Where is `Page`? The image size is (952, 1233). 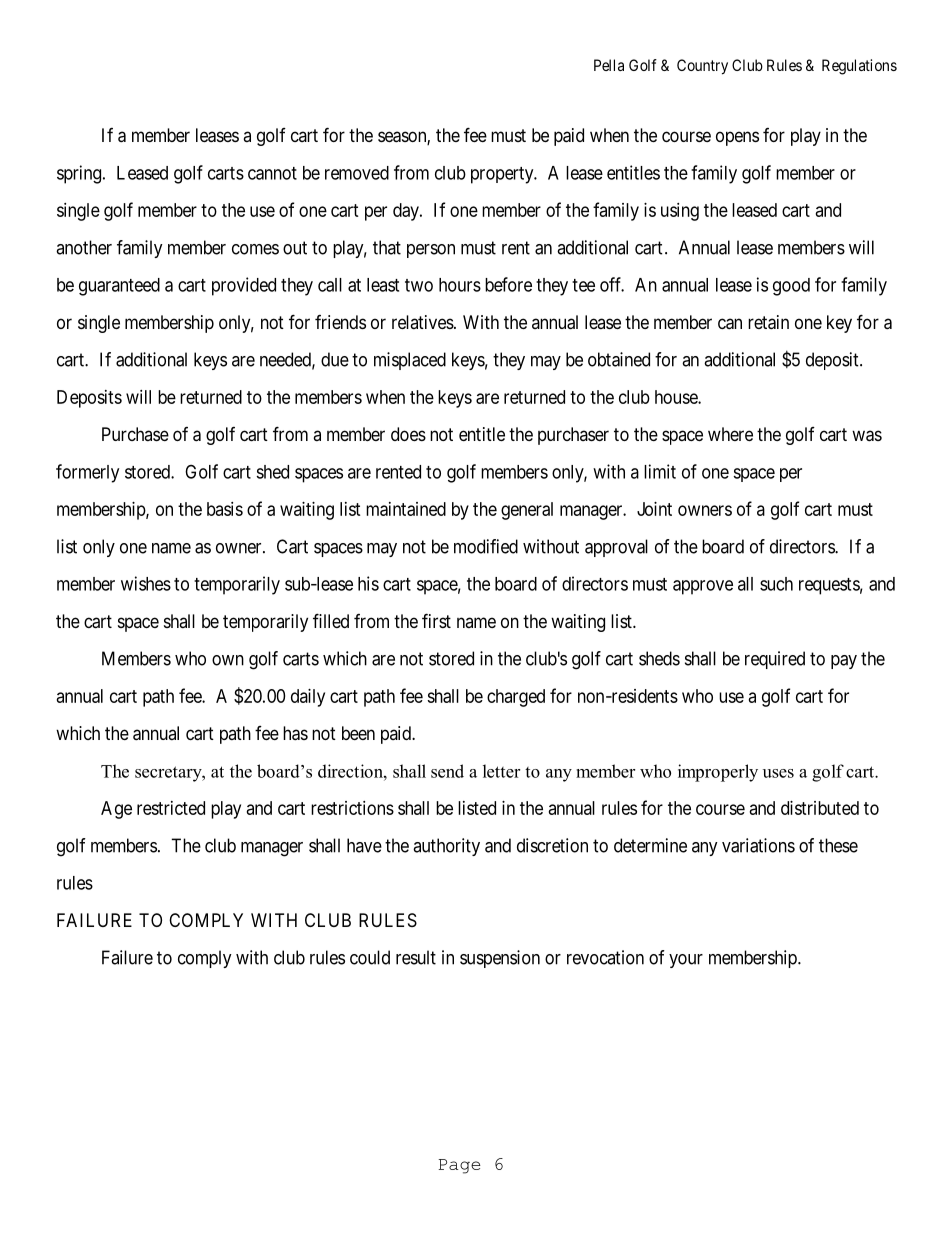
Page is located at coordinates (460, 1166).
